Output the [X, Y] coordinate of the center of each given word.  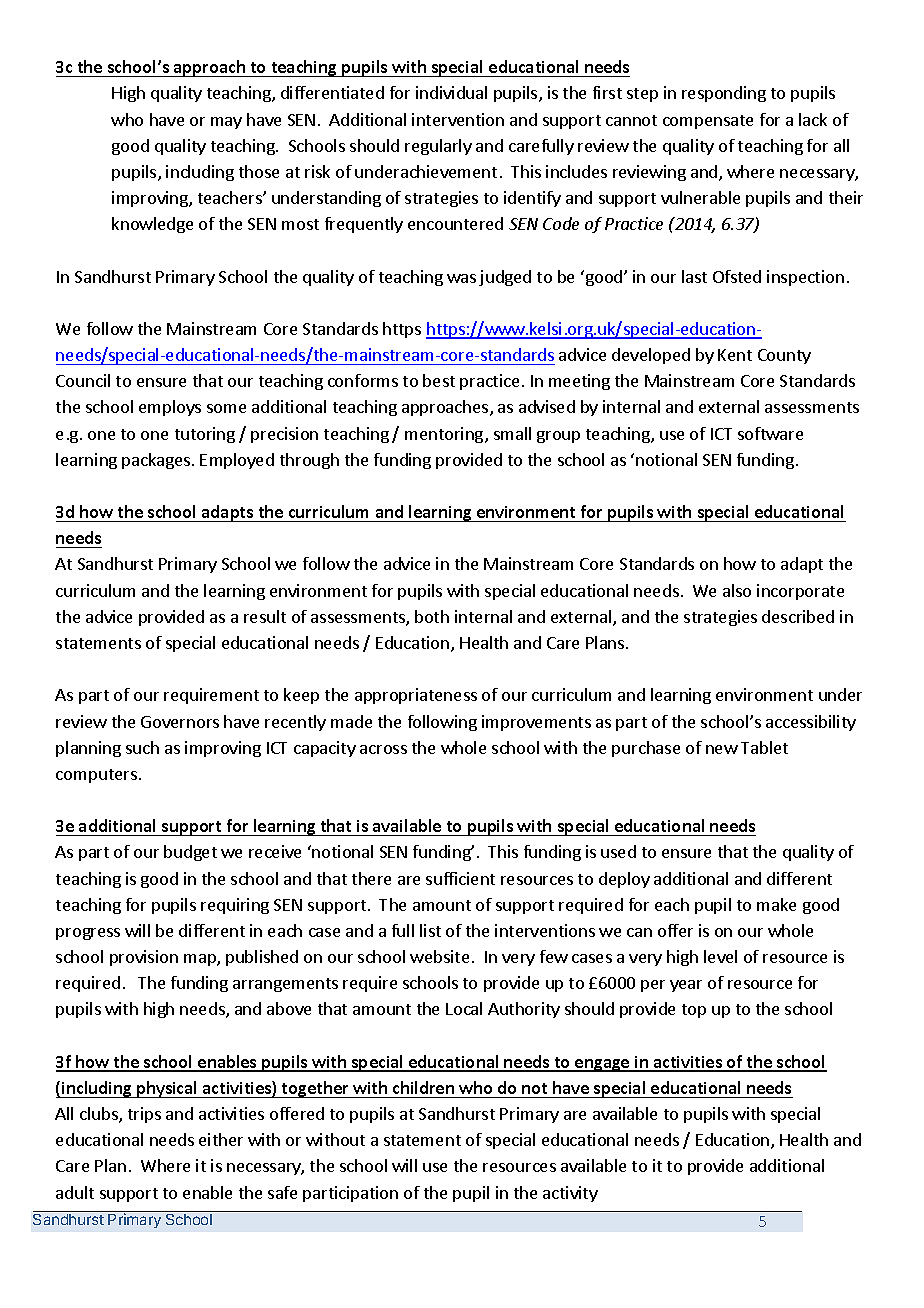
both [432, 616]
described [798, 616]
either [221, 1139]
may [226, 123]
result [265, 616]
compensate [708, 122]
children [423, 1087]
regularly [438, 147]
